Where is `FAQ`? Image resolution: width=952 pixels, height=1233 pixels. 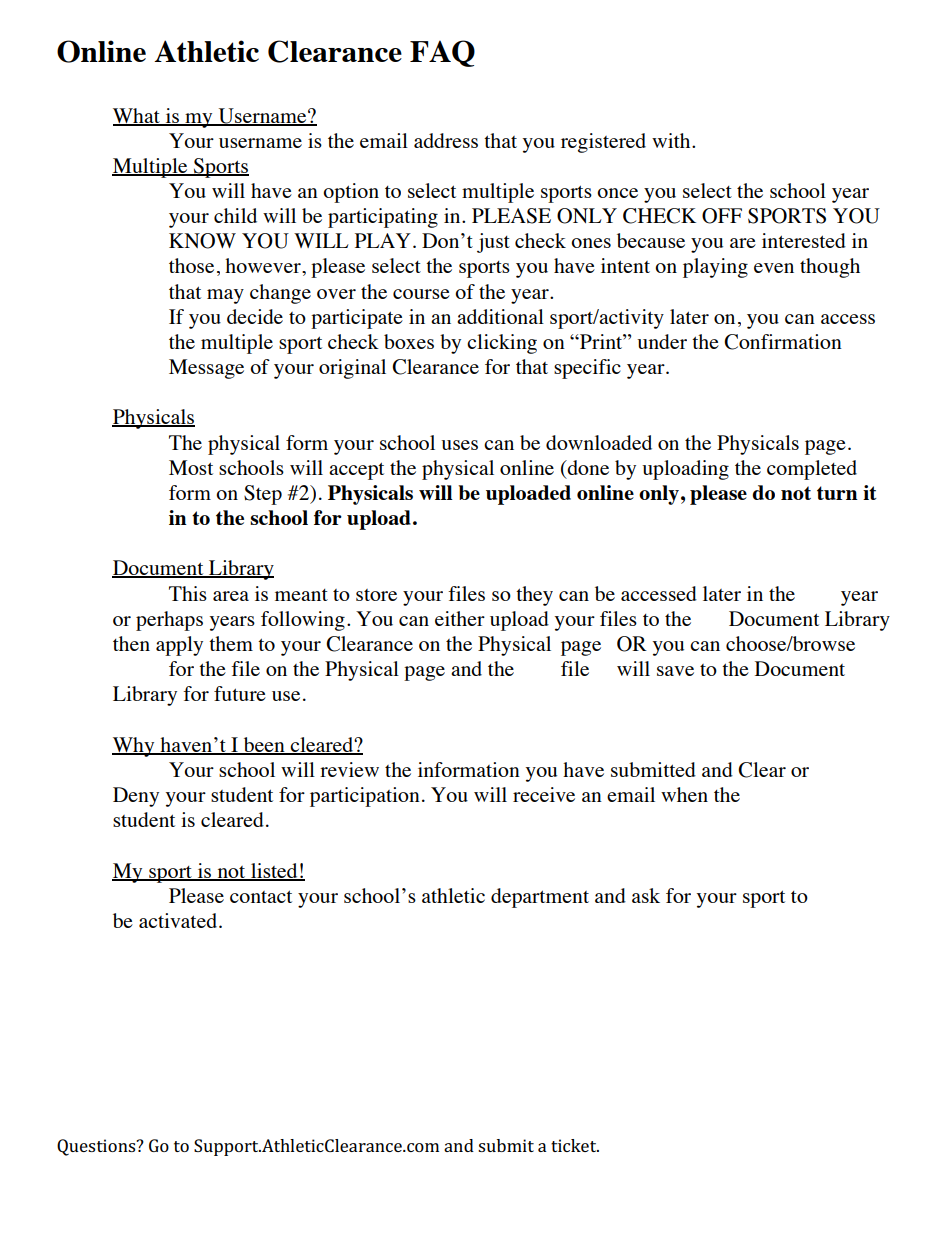
FAQ is located at coordinates (442, 53).
